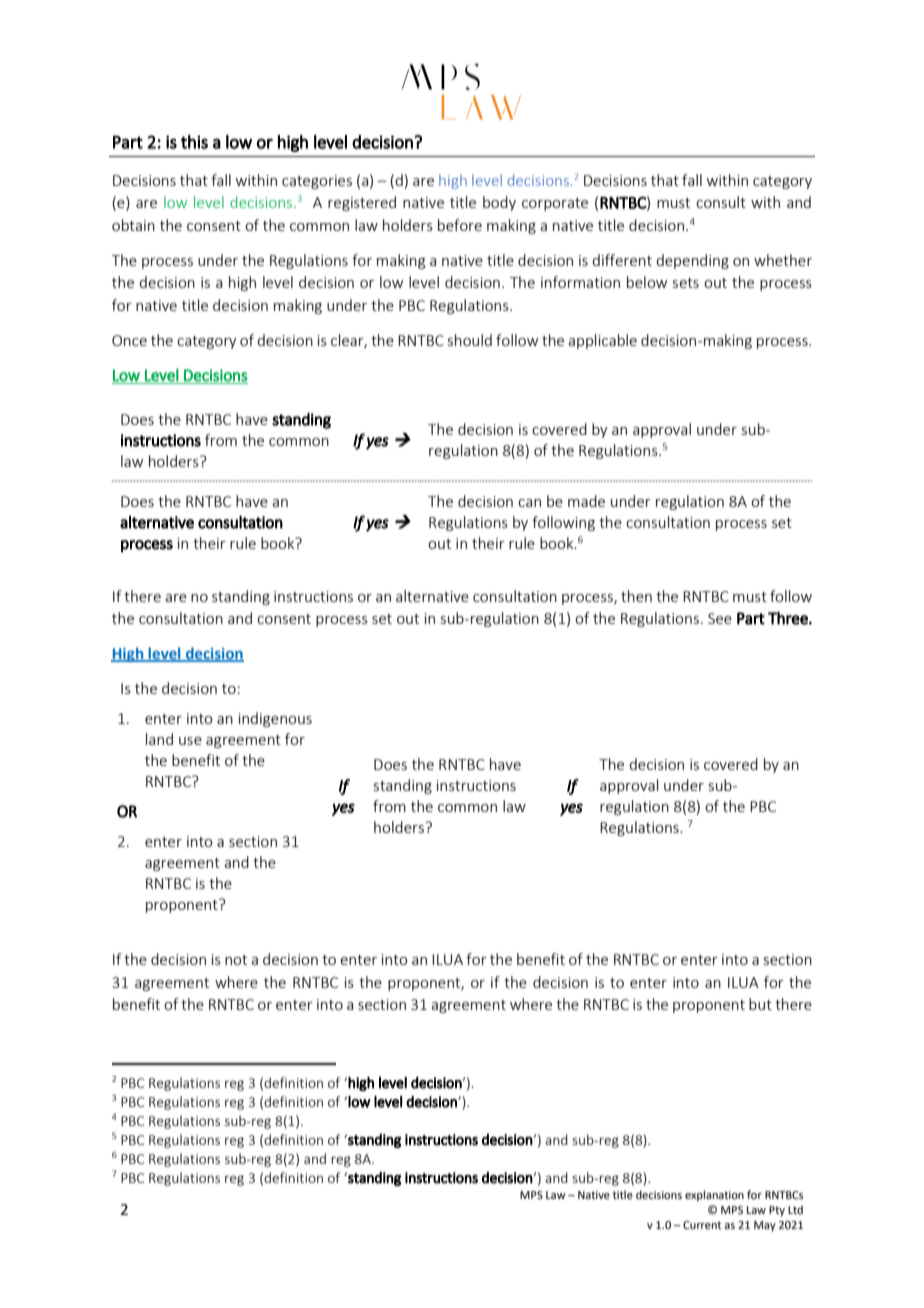 The height and width of the page is (1308, 924). I want to click on then, so click(636, 596).
